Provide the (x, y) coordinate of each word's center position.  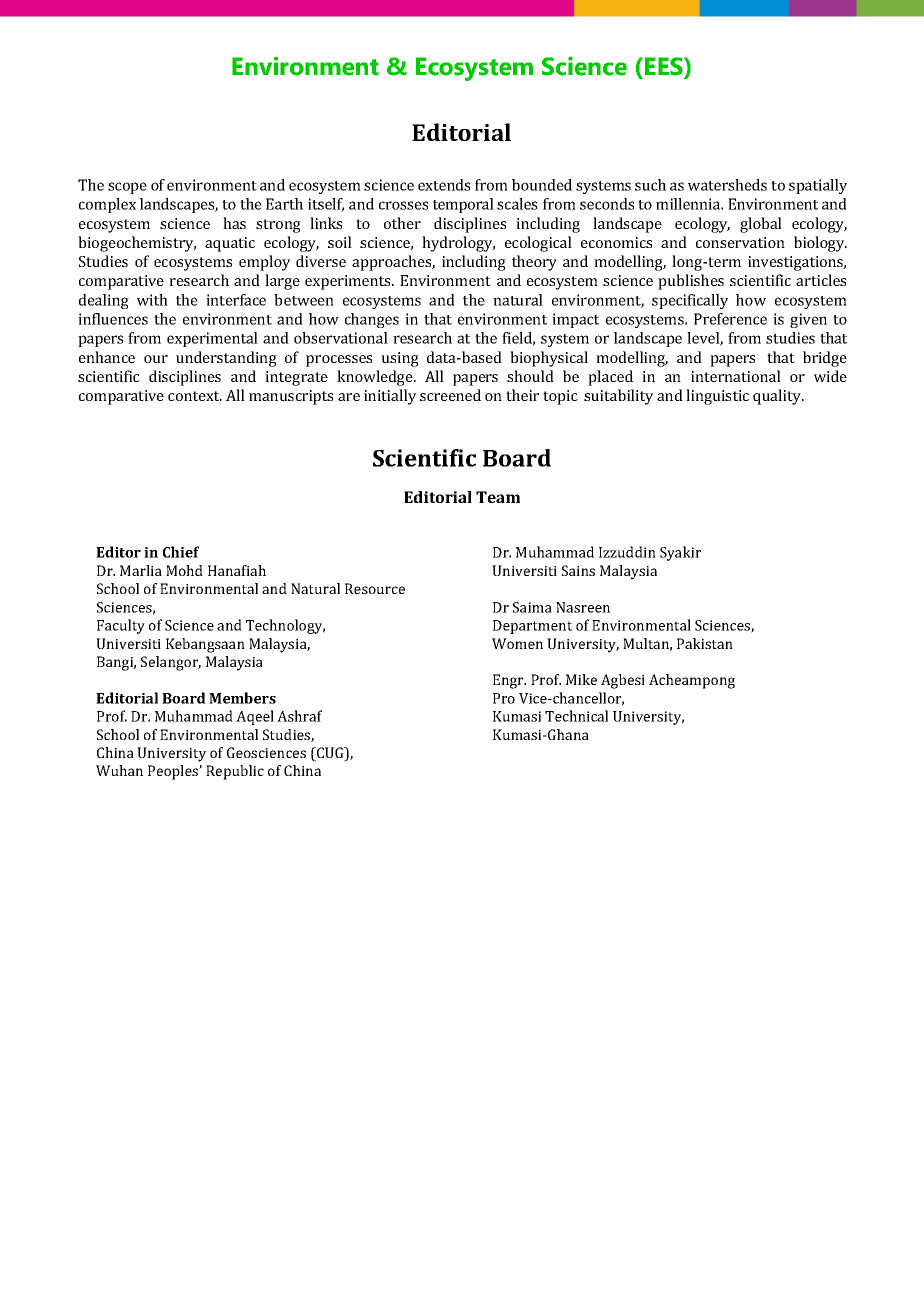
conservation (740, 242)
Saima (532, 607)
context (195, 396)
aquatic (230, 244)
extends (444, 185)
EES (665, 66)
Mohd (184, 570)
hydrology (458, 244)
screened (450, 395)
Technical (576, 716)
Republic (235, 772)
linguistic (717, 397)
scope (127, 188)
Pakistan (705, 643)
